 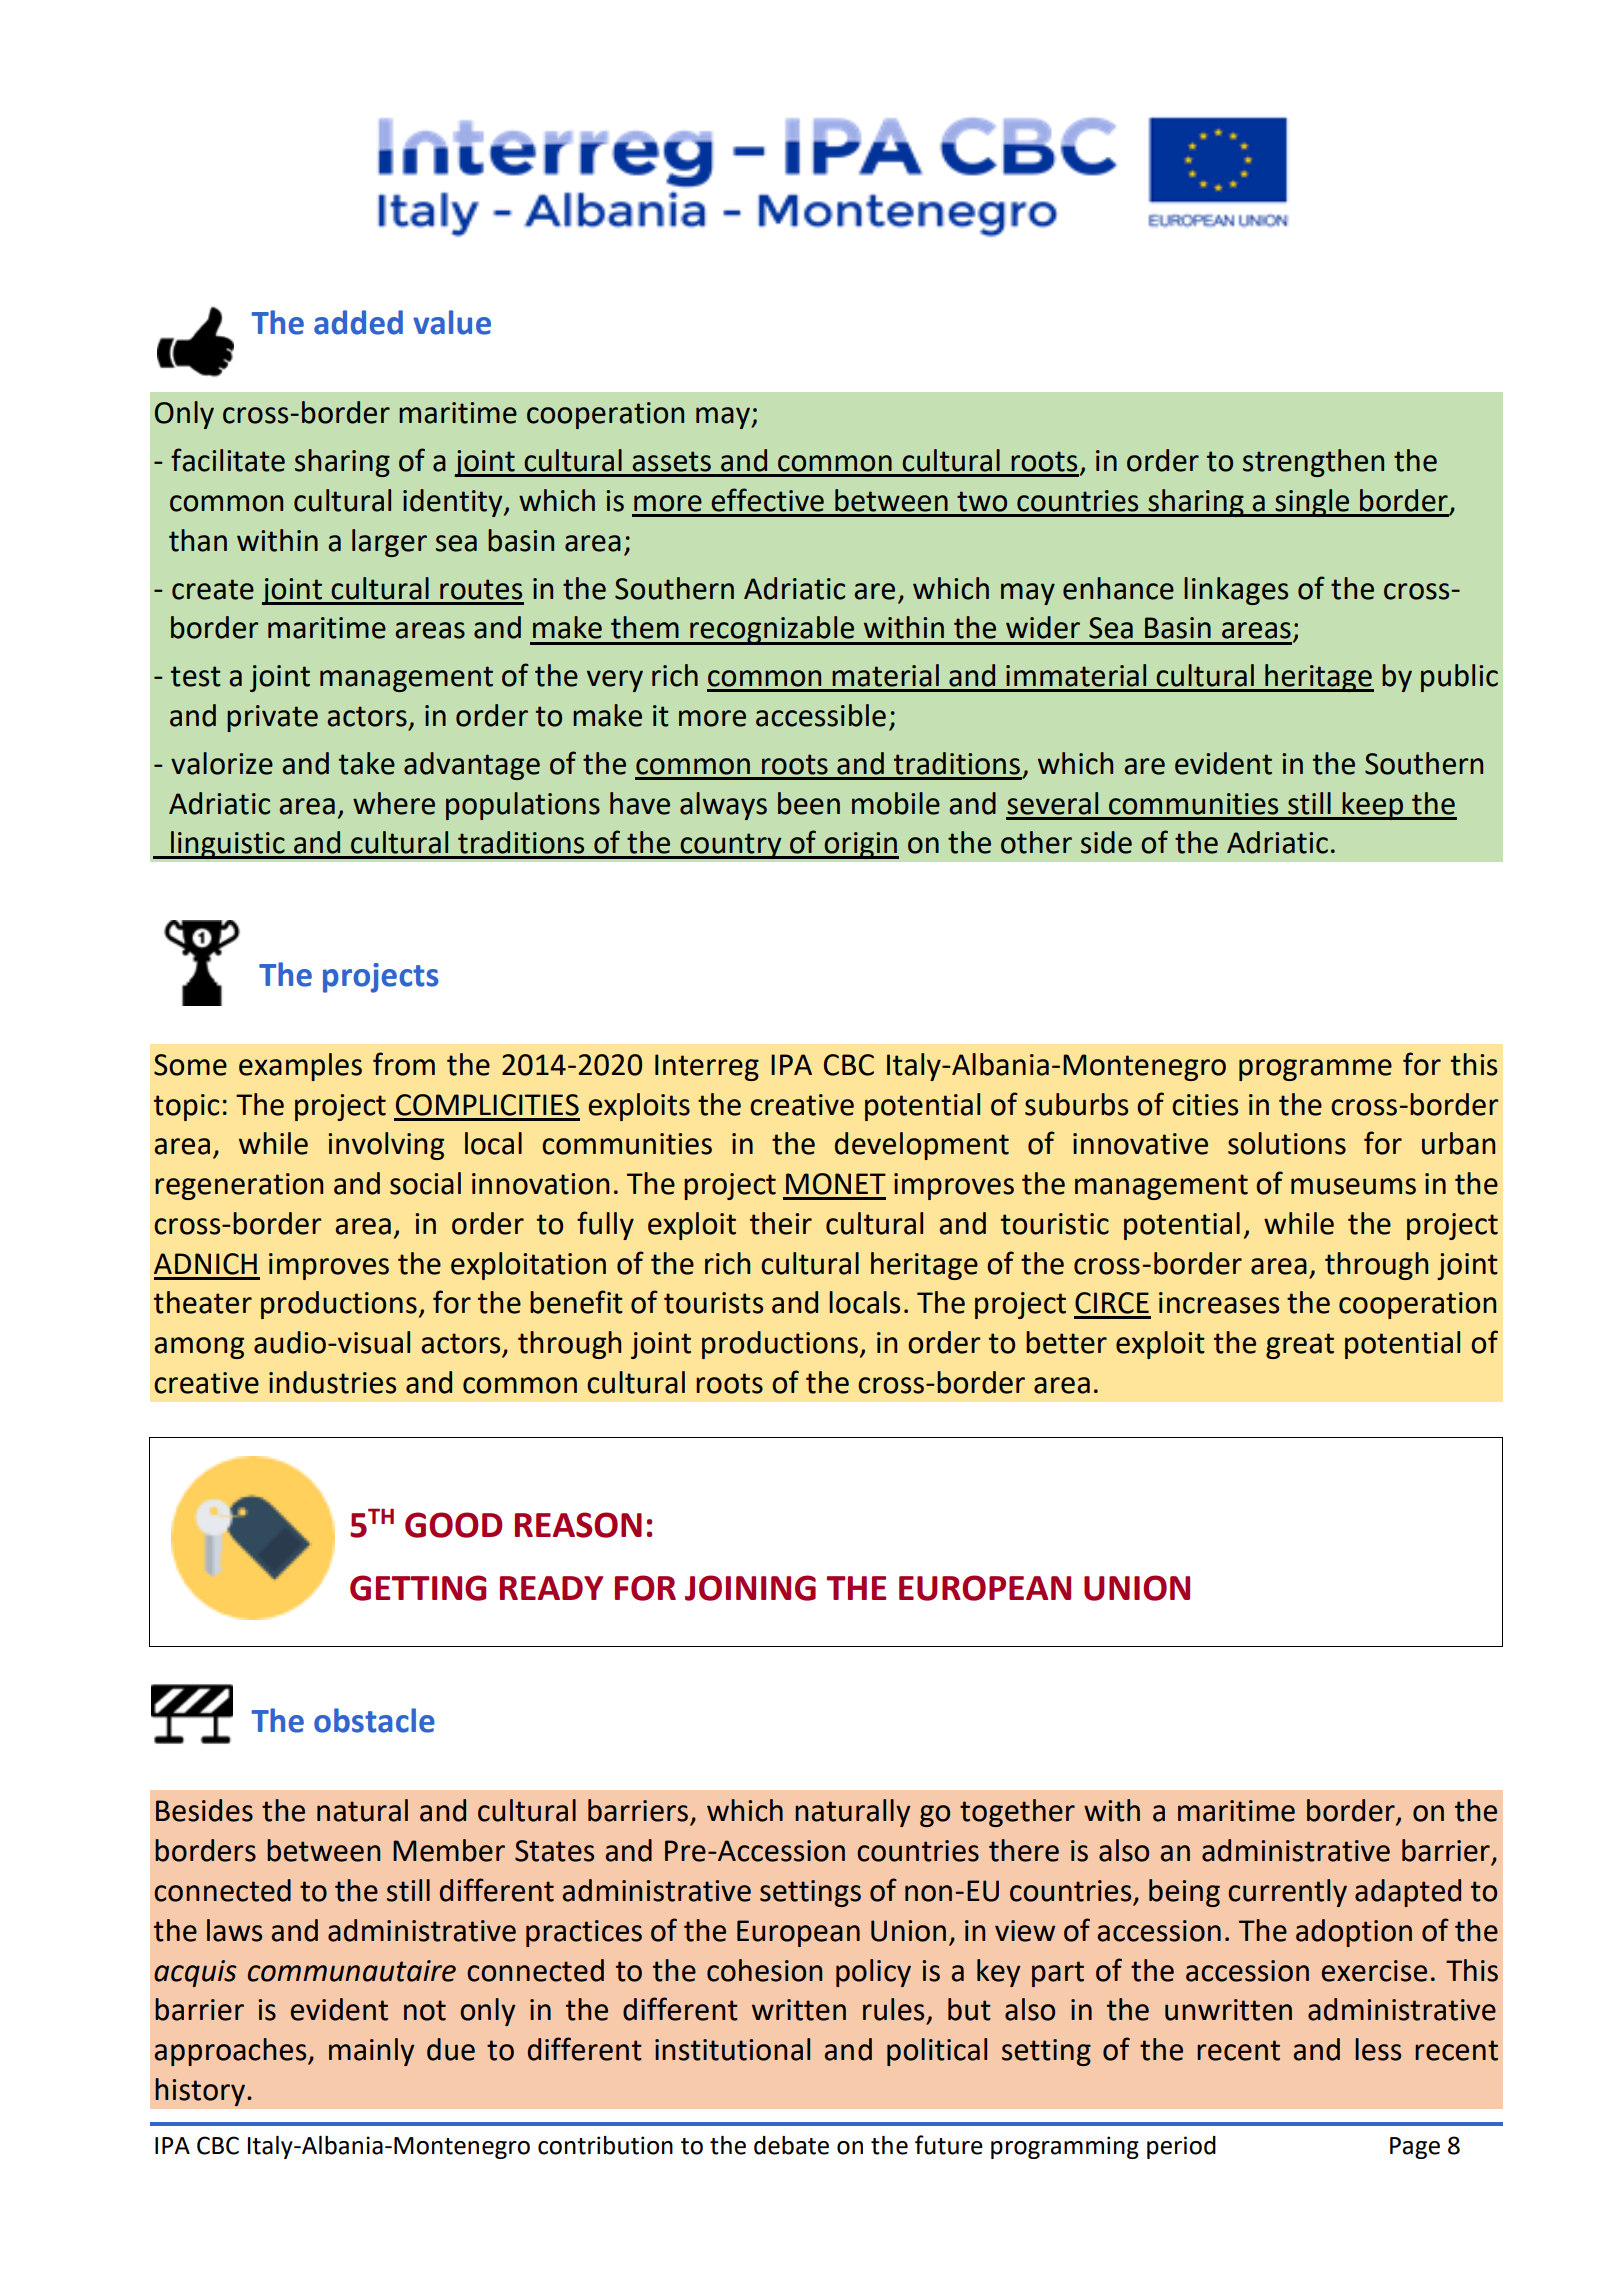 What do you see at coordinates (809, 803) in the screenshot?
I see `been` at bounding box center [809, 803].
